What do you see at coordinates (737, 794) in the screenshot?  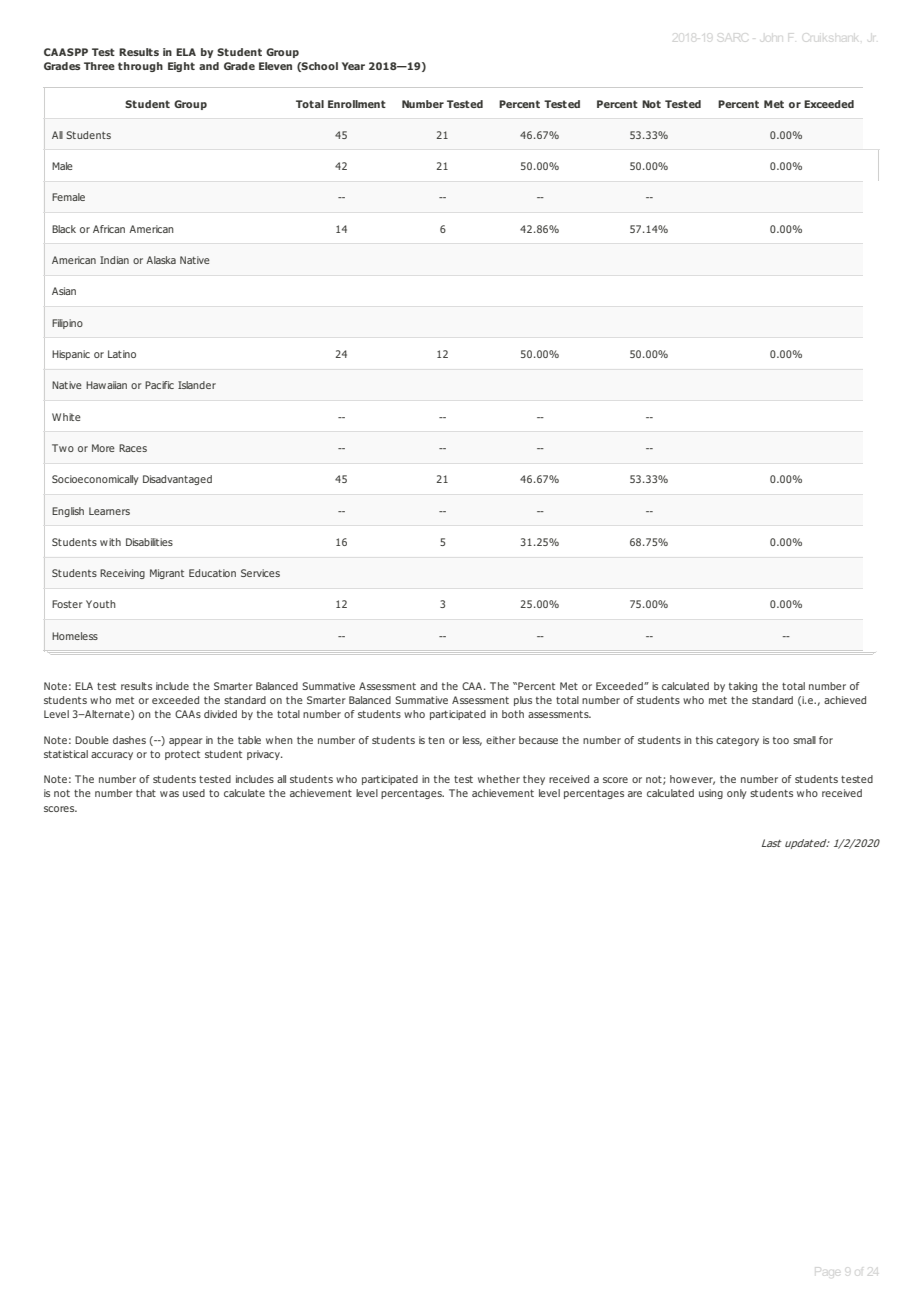 I see `only` at bounding box center [737, 794].
